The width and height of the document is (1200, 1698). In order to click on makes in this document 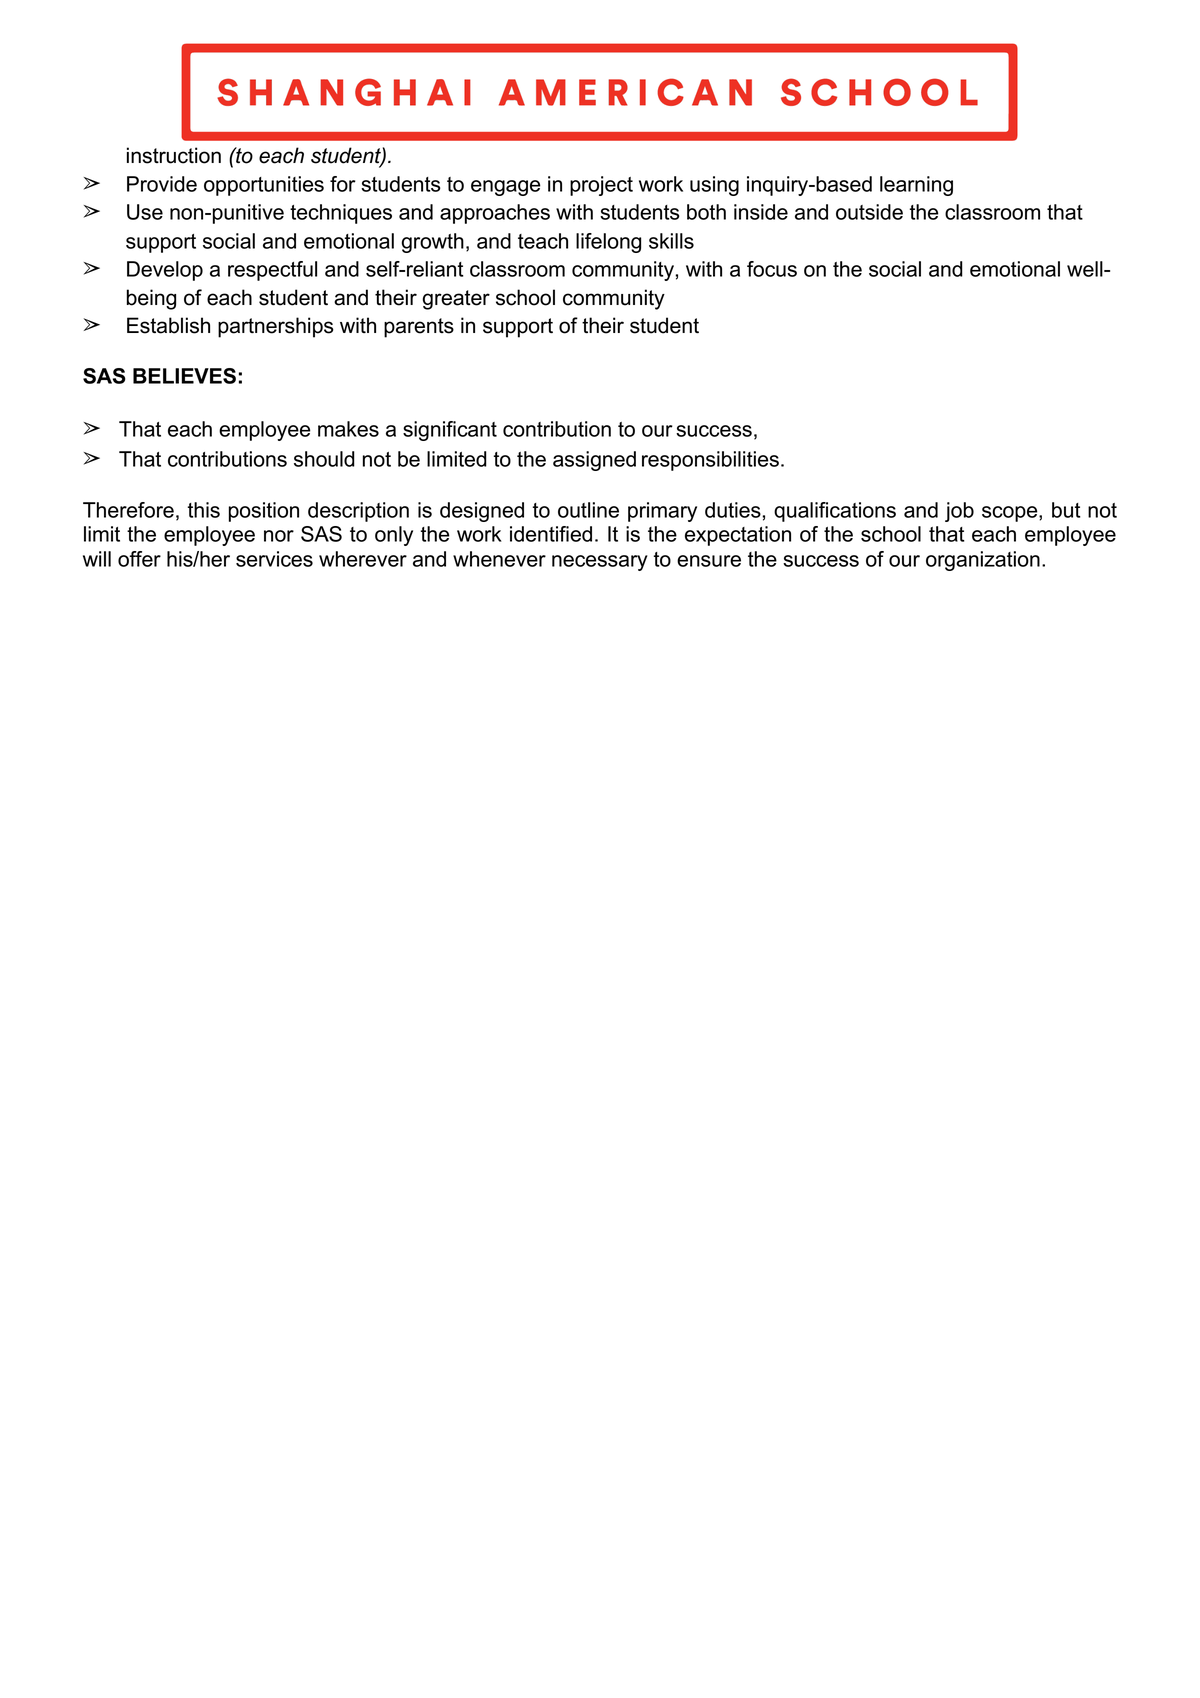, I will do `click(348, 429)`.
